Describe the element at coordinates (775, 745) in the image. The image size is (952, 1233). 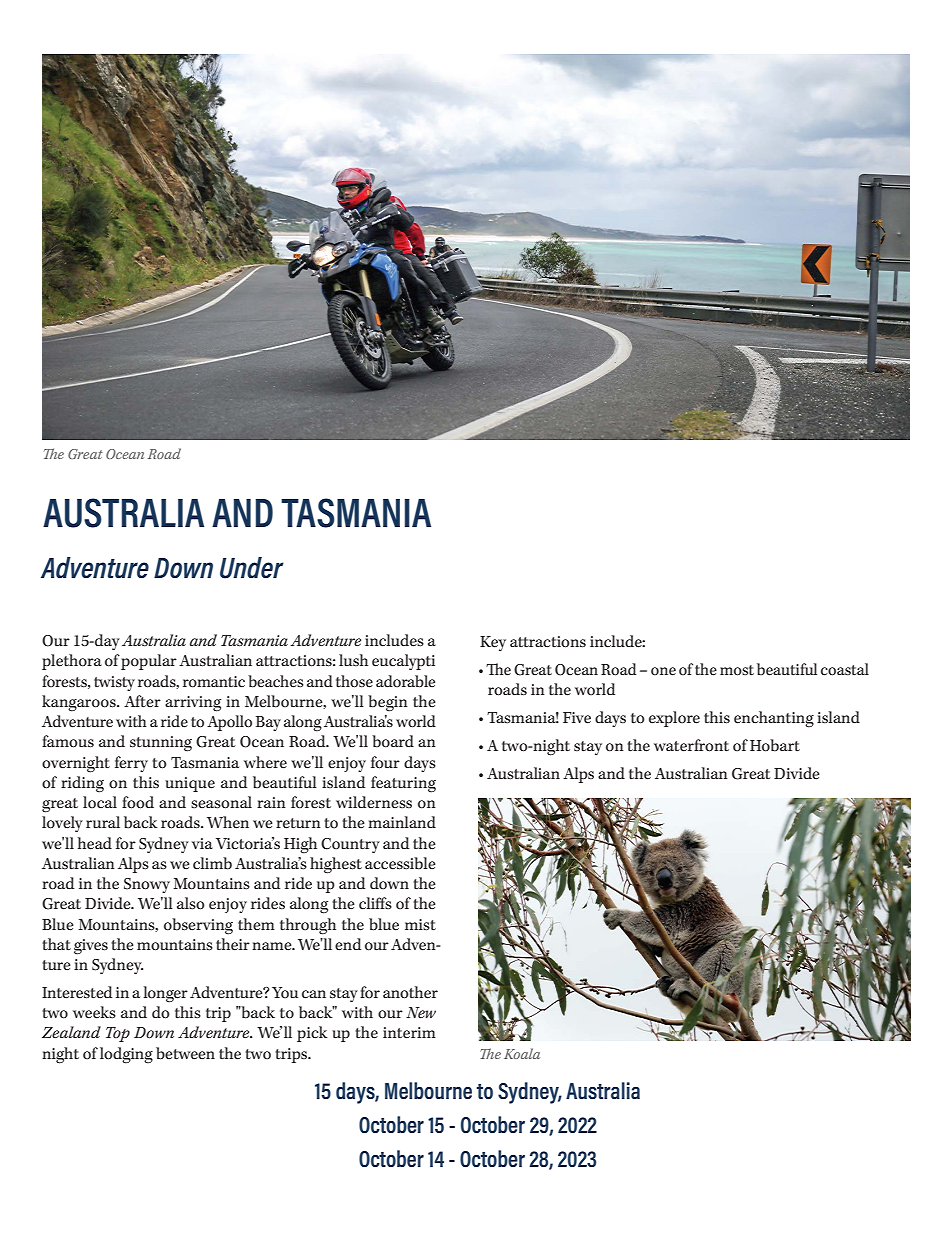
I see `Hobart` at that location.
